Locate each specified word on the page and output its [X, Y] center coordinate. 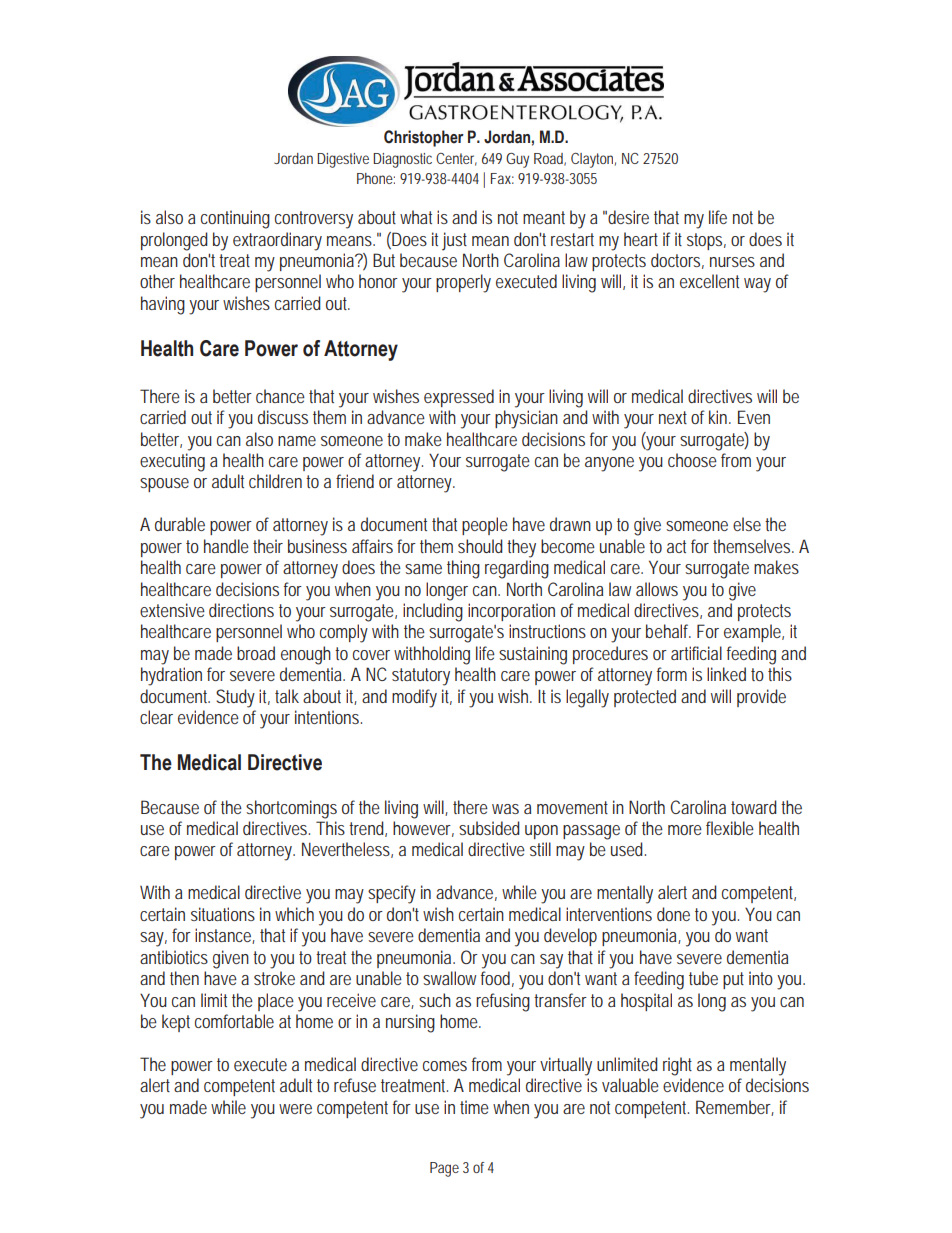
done [673, 914]
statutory [421, 677]
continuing [235, 219]
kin [720, 417]
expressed [459, 398]
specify [392, 894]
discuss [283, 417]
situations [223, 914]
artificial [696, 653]
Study [235, 698]
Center [456, 159]
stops [706, 241]
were [295, 1109]
